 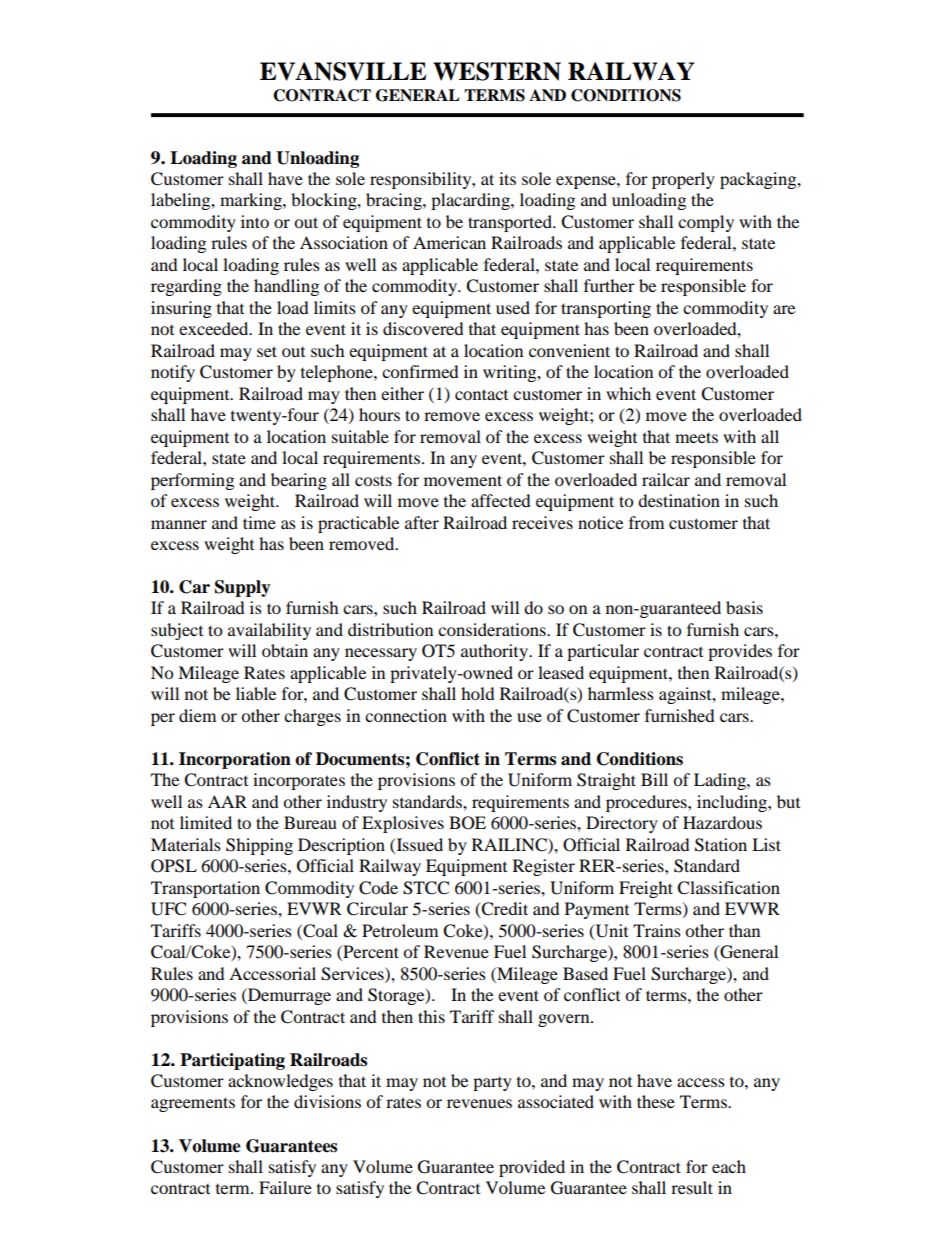 What do you see at coordinates (252, 201) in the image?
I see `marking` at bounding box center [252, 201].
